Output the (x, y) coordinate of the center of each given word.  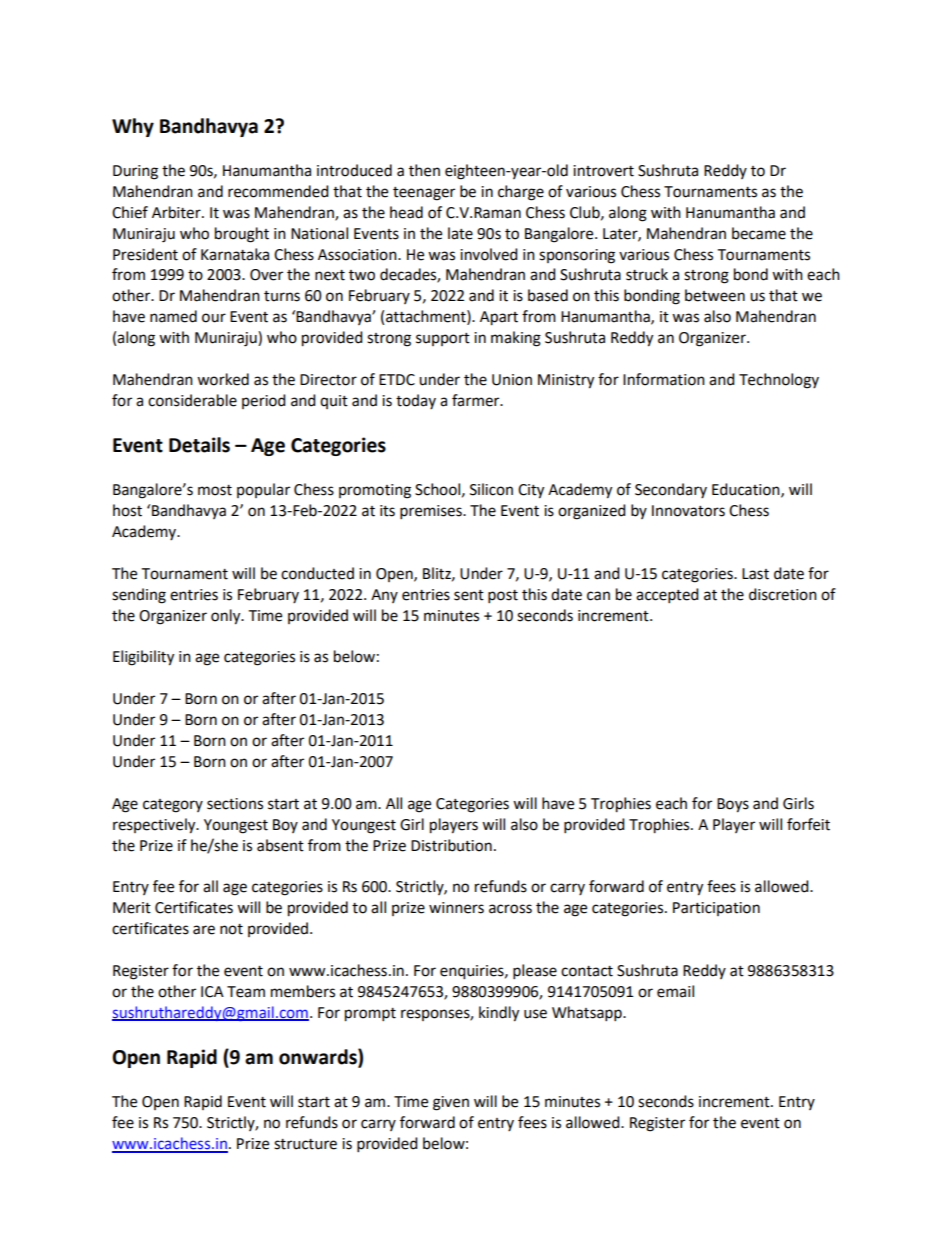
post (503, 597)
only (227, 617)
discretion (783, 594)
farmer (477, 400)
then (424, 170)
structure (305, 1144)
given (451, 1103)
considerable (192, 400)
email (675, 991)
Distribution (451, 845)
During (135, 172)
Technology (779, 381)
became (759, 233)
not (231, 929)
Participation (716, 909)
